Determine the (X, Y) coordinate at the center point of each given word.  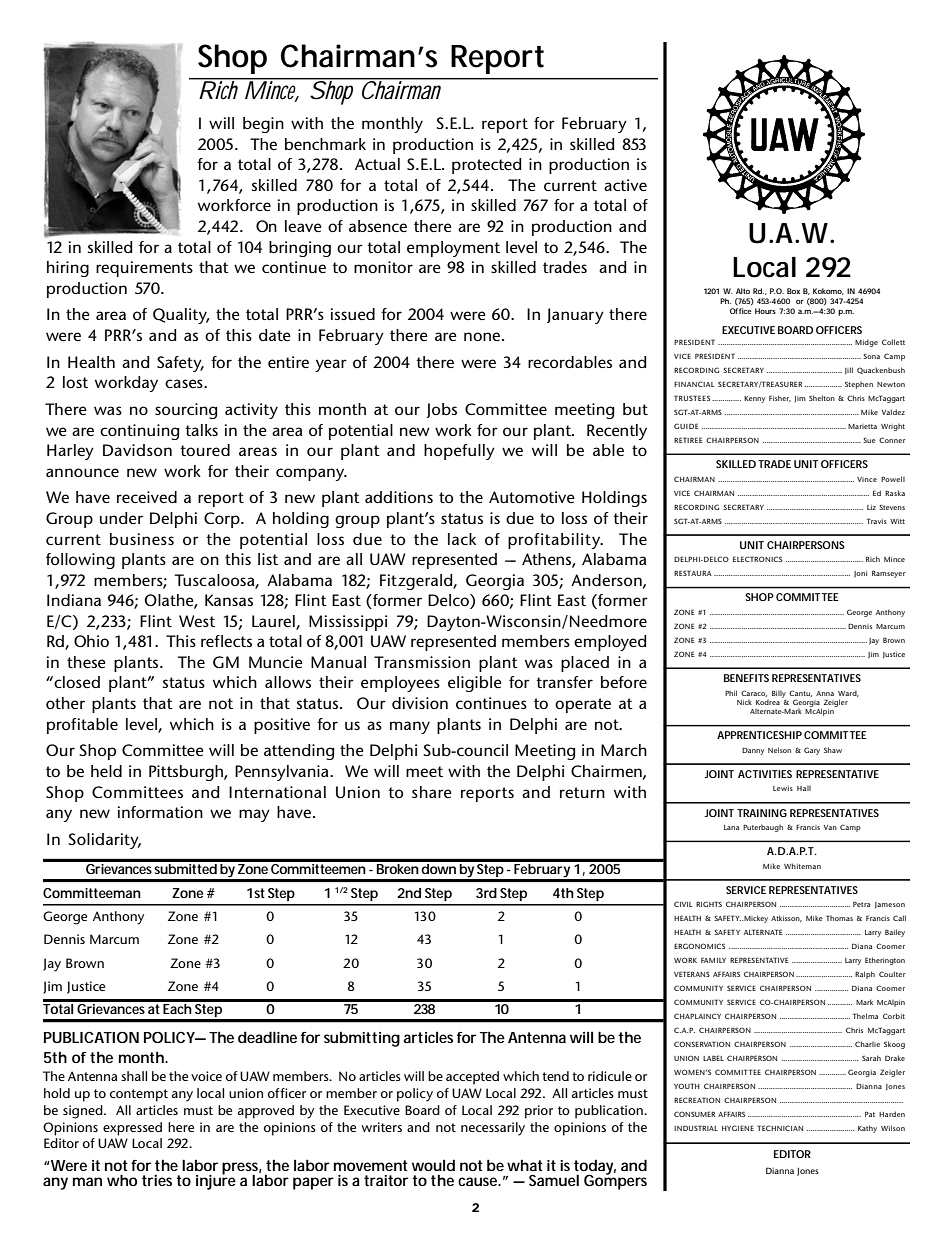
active (625, 185)
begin (263, 125)
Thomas (839, 918)
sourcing (186, 411)
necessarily (493, 1129)
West (197, 621)
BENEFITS (746, 678)
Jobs (442, 410)
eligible (475, 684)
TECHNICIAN (780, 1128)
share (432, 792)
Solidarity (104, 841)
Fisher (780, 398)
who (122, 1180)
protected (486, 166)
